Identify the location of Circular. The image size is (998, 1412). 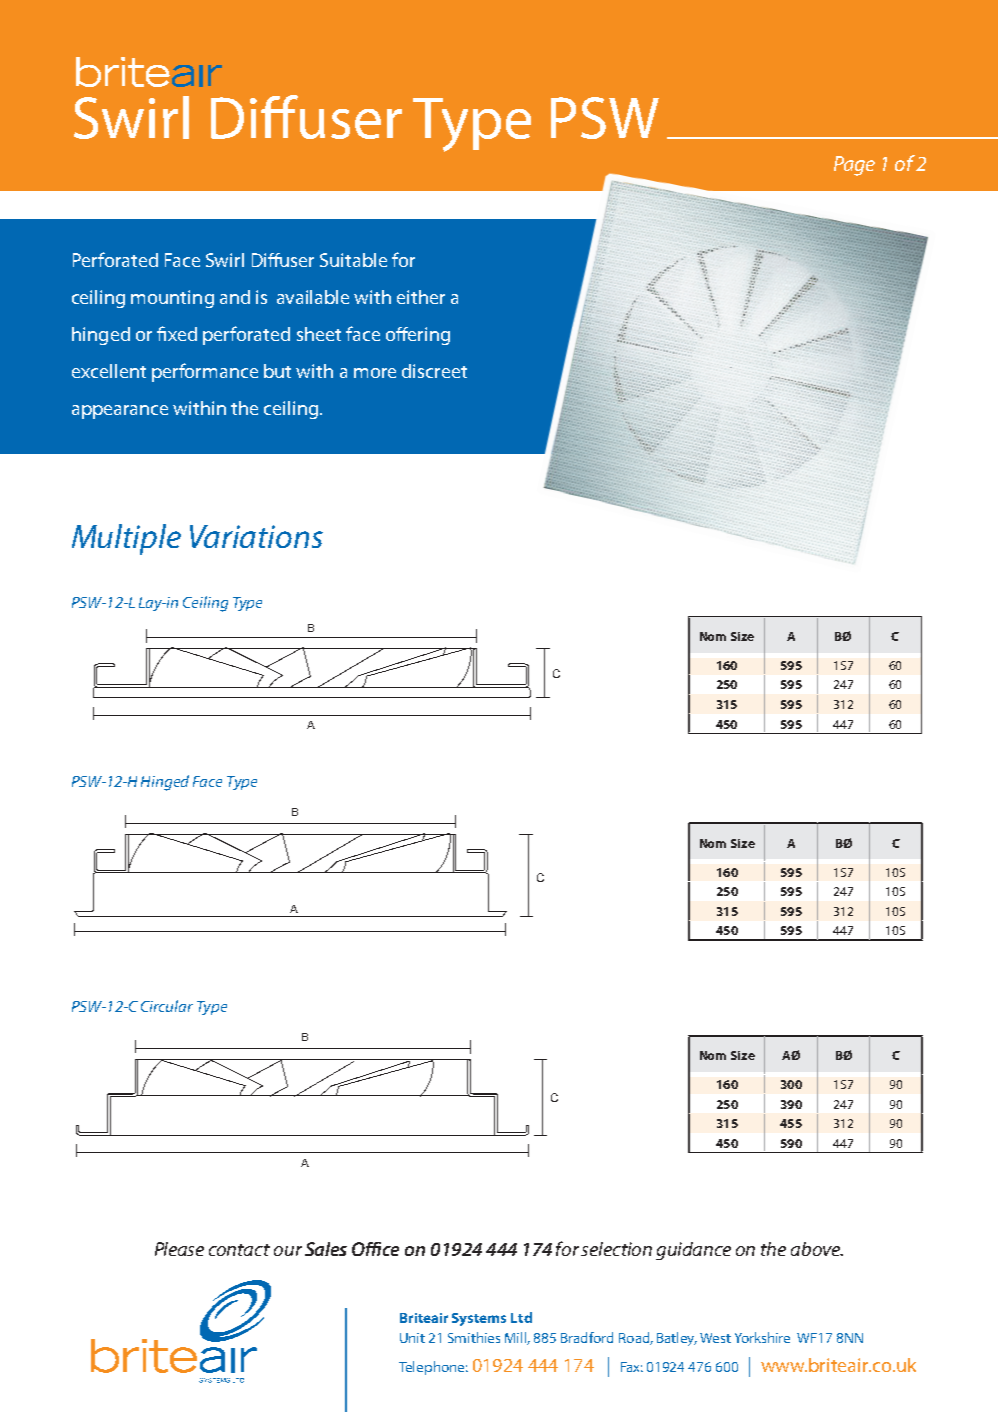
(167, 1006).
